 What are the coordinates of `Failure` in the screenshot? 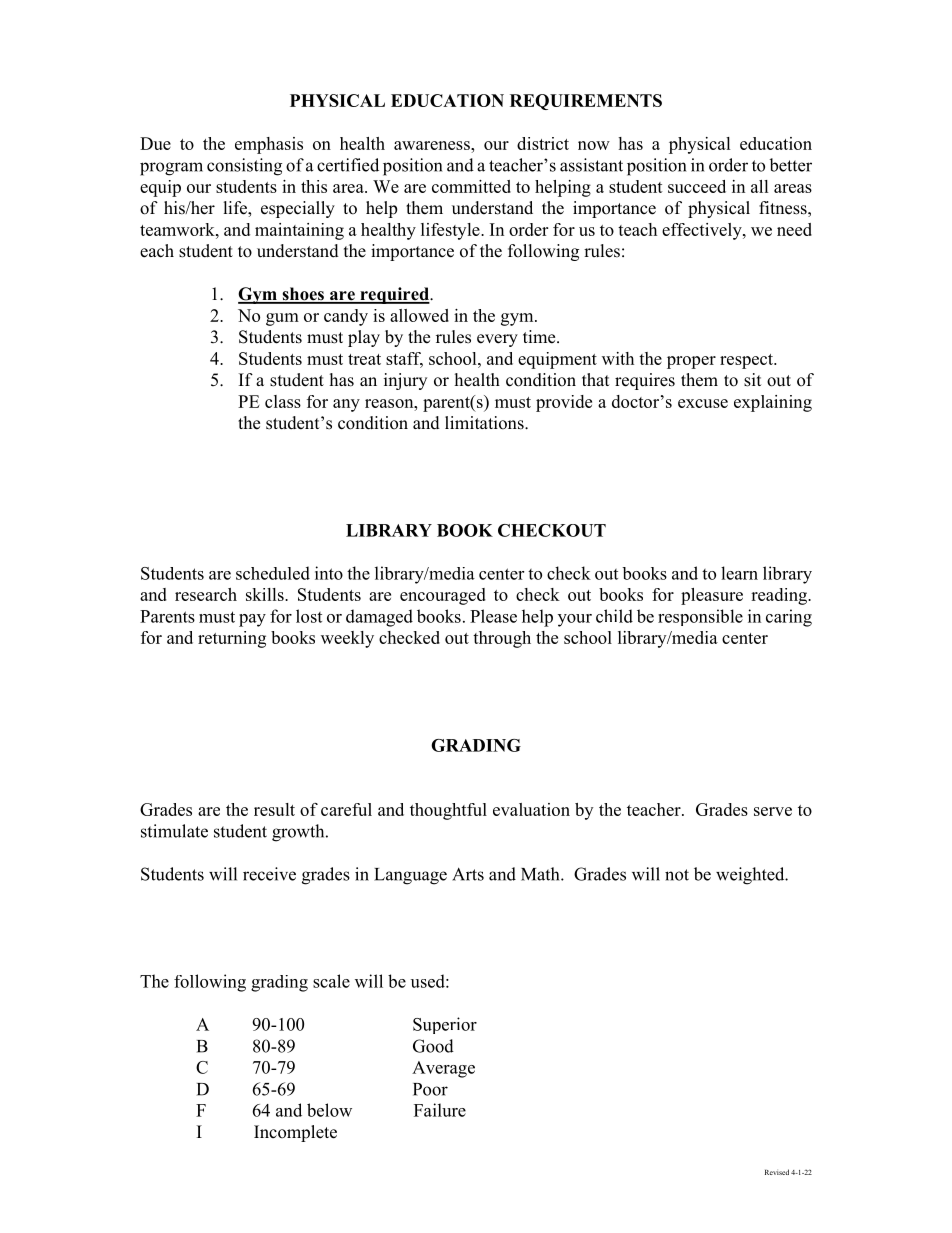 It's located at (440, 1110).
